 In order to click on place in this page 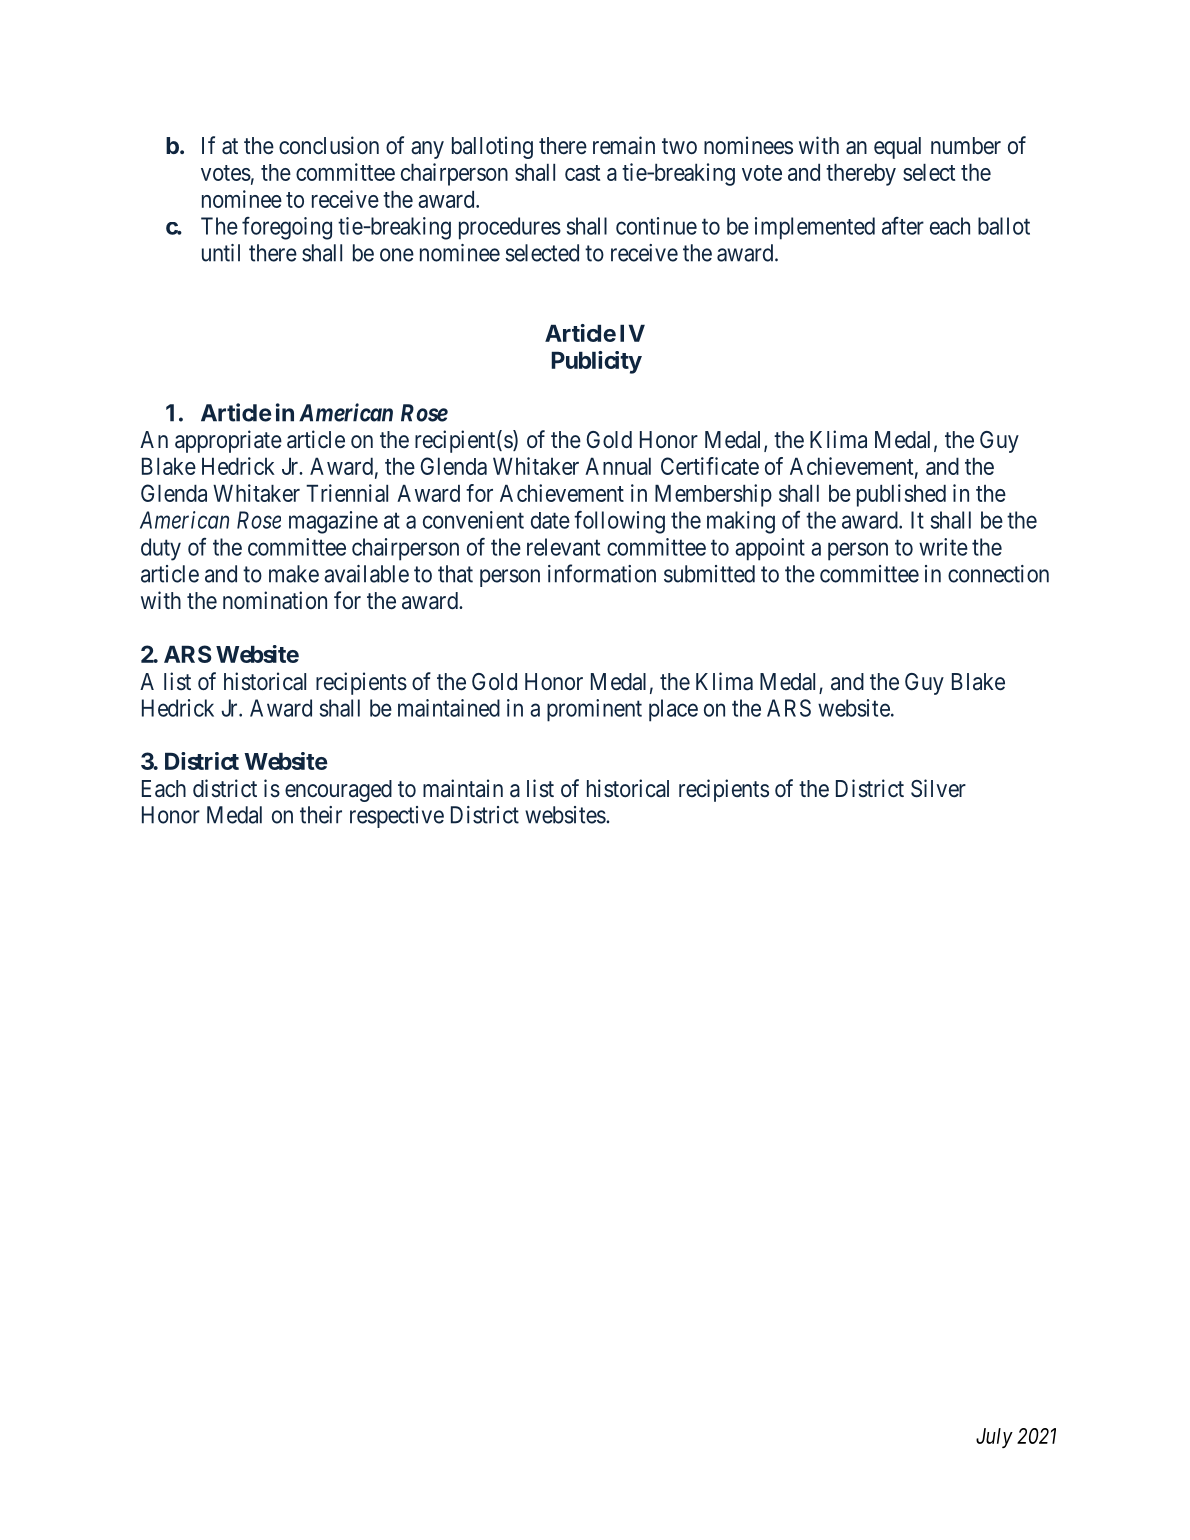, I will do `click(673, 710)`.
